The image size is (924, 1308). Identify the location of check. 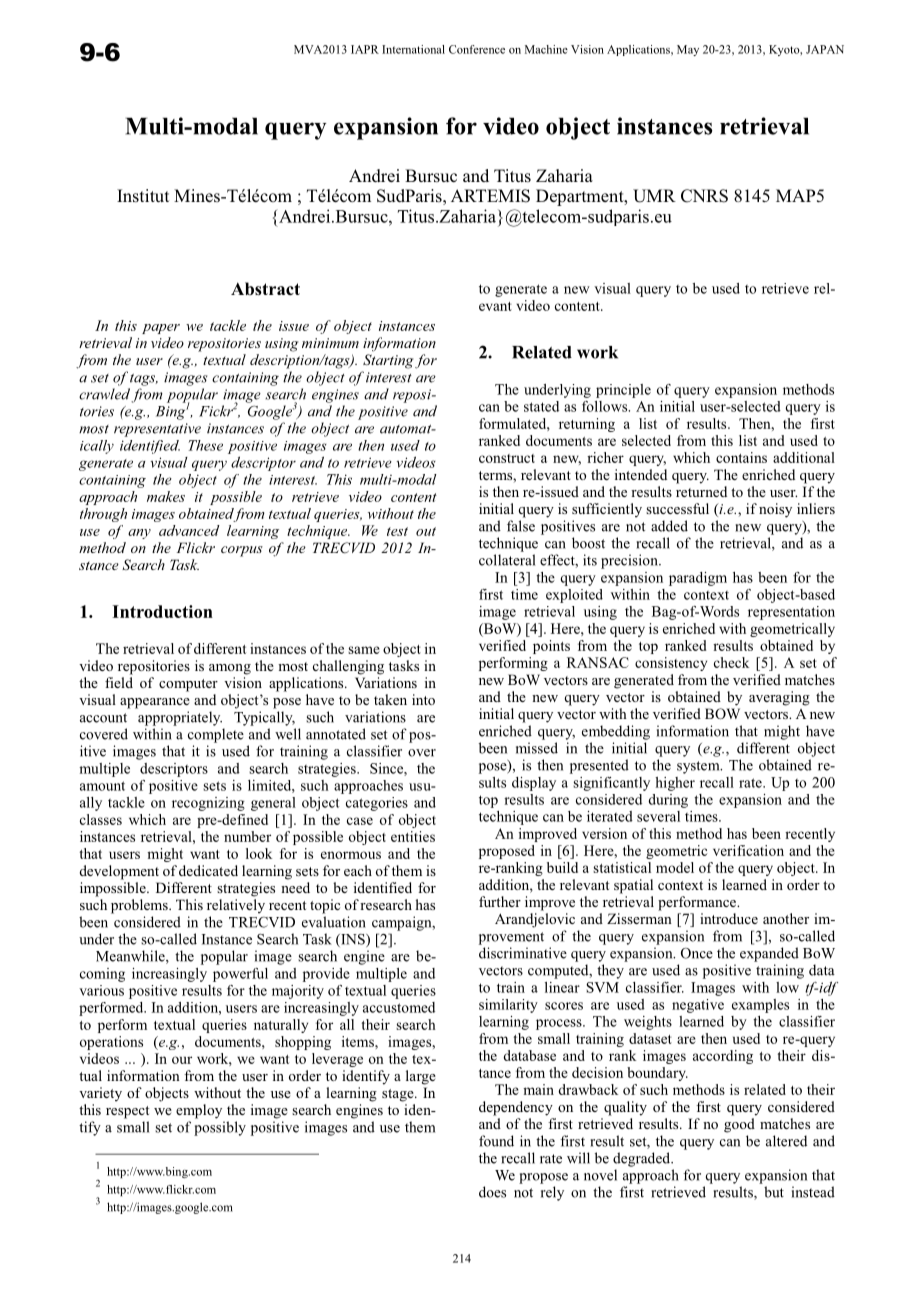
(731, 662).
